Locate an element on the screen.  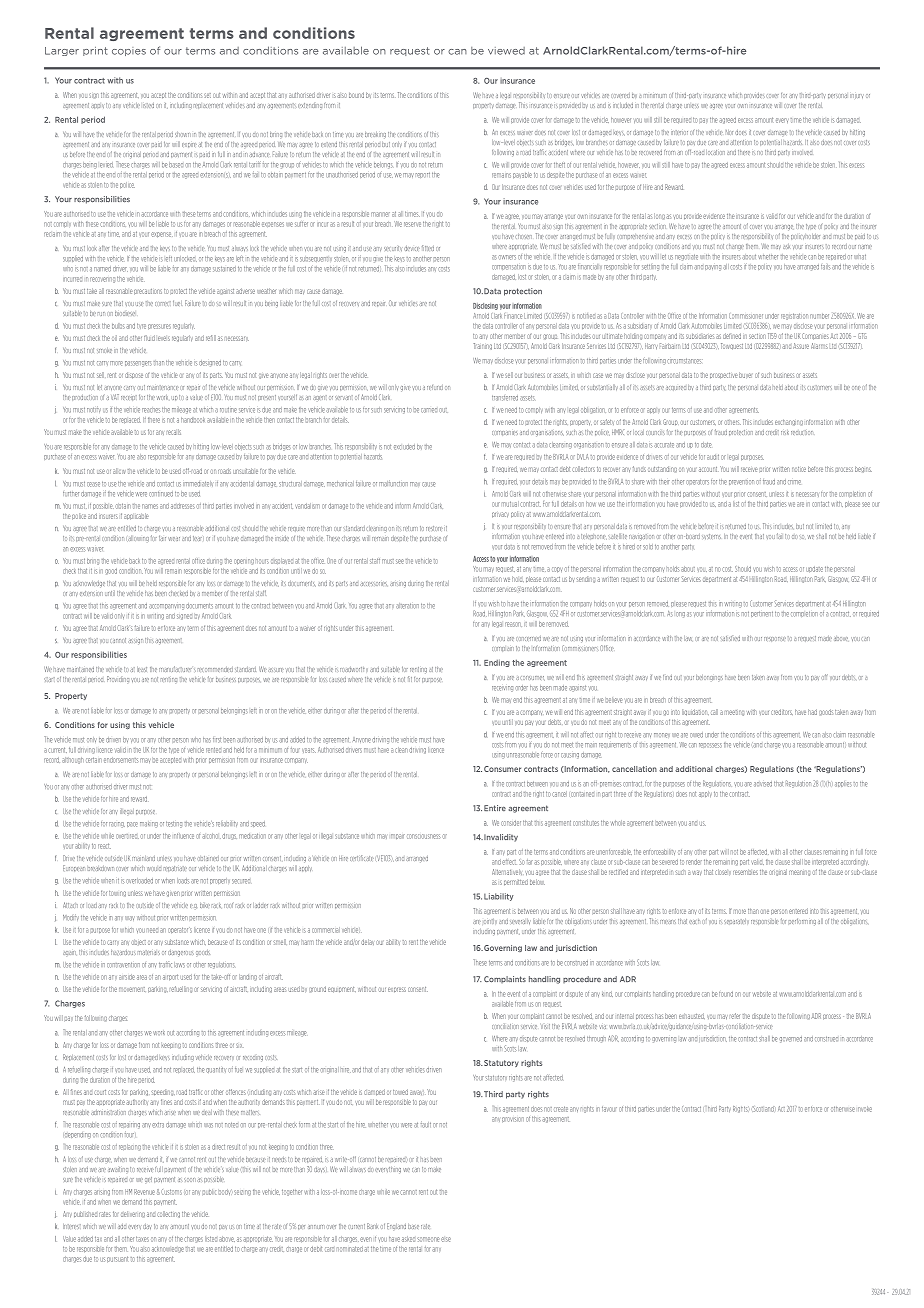
Nor is located at coordinates (729, 132).
